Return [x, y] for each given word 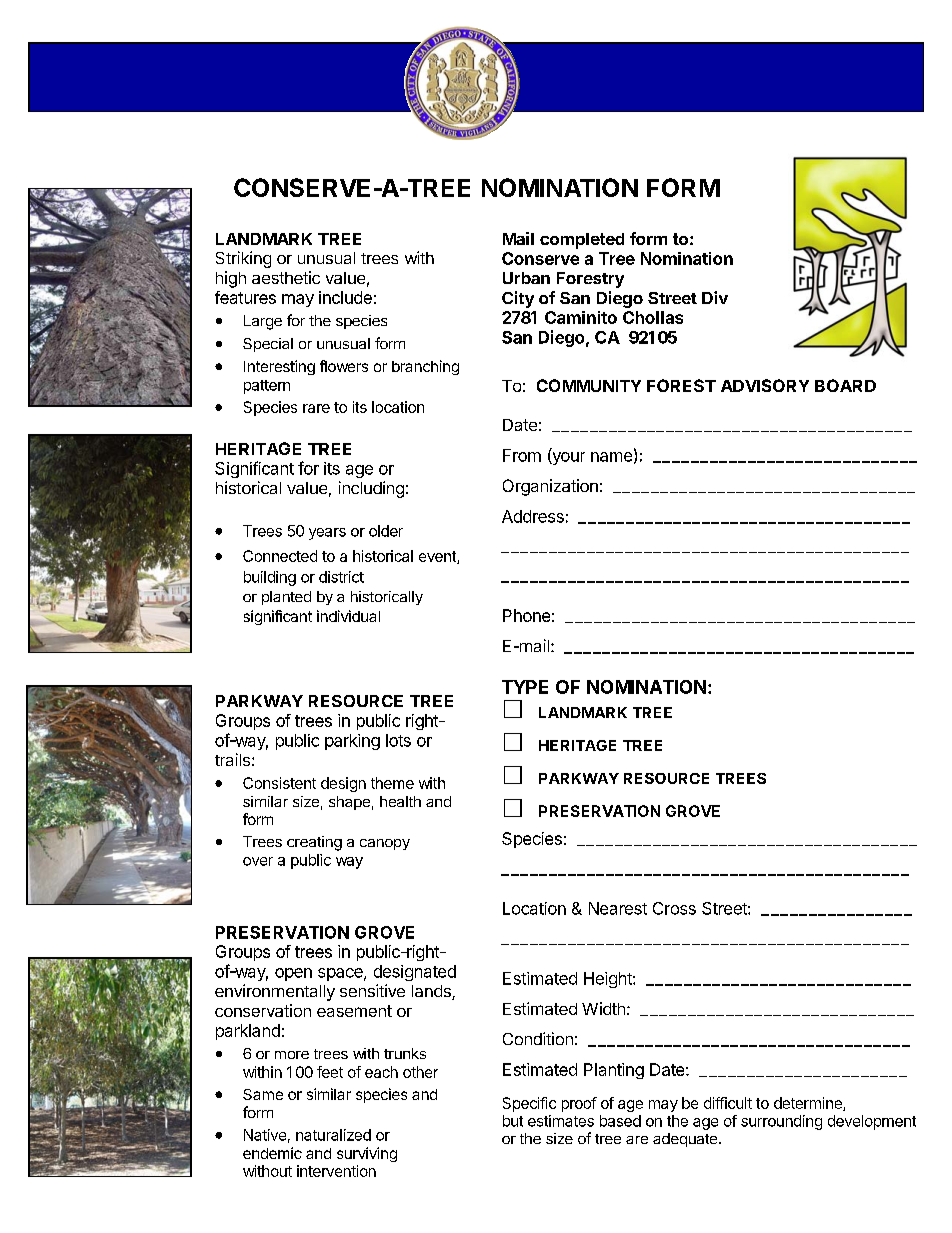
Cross [674, 908]
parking [352, 742]
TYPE [525, 687]
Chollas [653, 317]
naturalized [333, 1135]
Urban [526, 278]
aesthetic [286, 277]
